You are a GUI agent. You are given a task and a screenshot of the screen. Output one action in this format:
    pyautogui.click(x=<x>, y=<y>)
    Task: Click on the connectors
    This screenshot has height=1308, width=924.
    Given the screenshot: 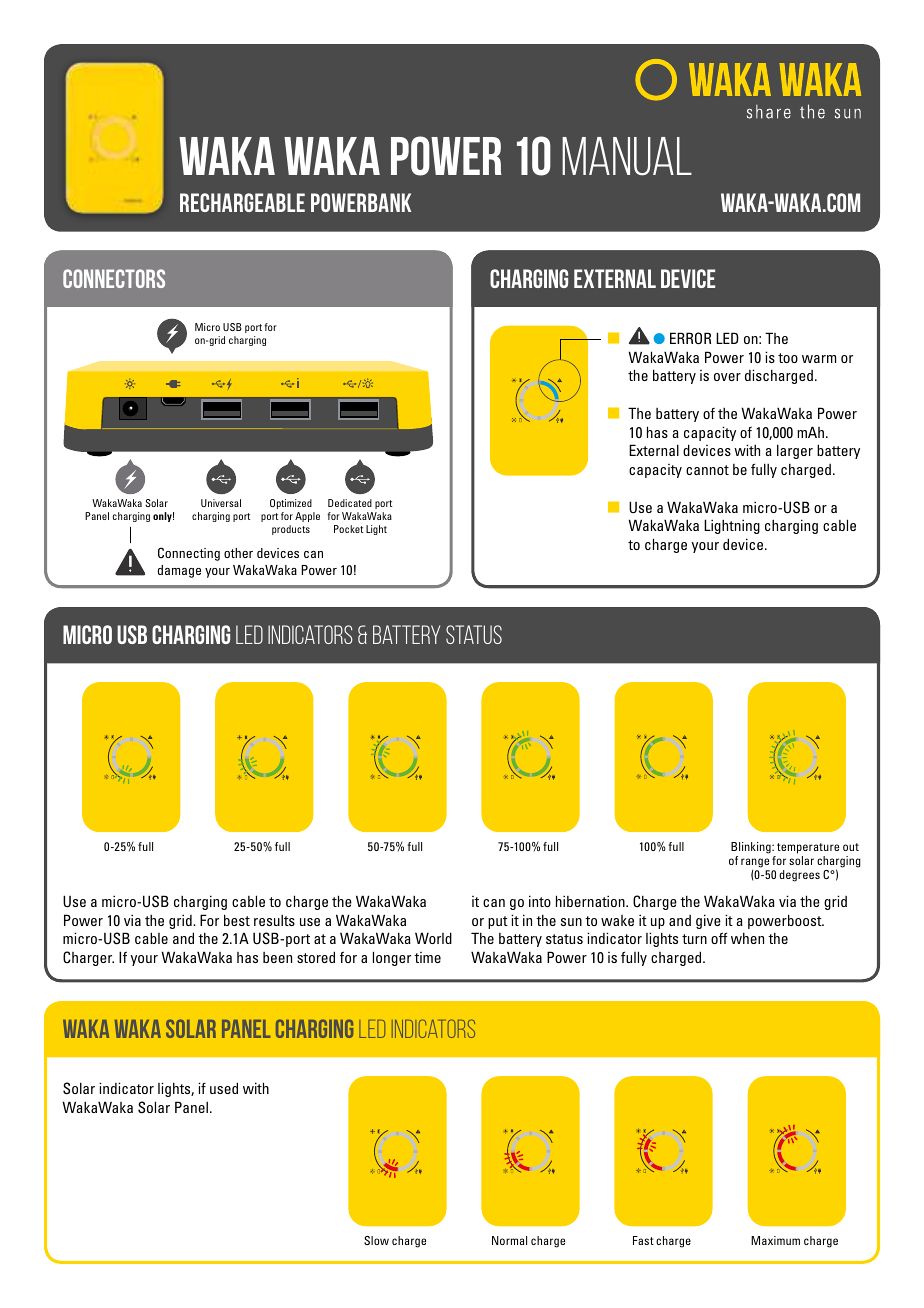 What is the action you would take?
    pyautogui.click(x=114, y=278)
